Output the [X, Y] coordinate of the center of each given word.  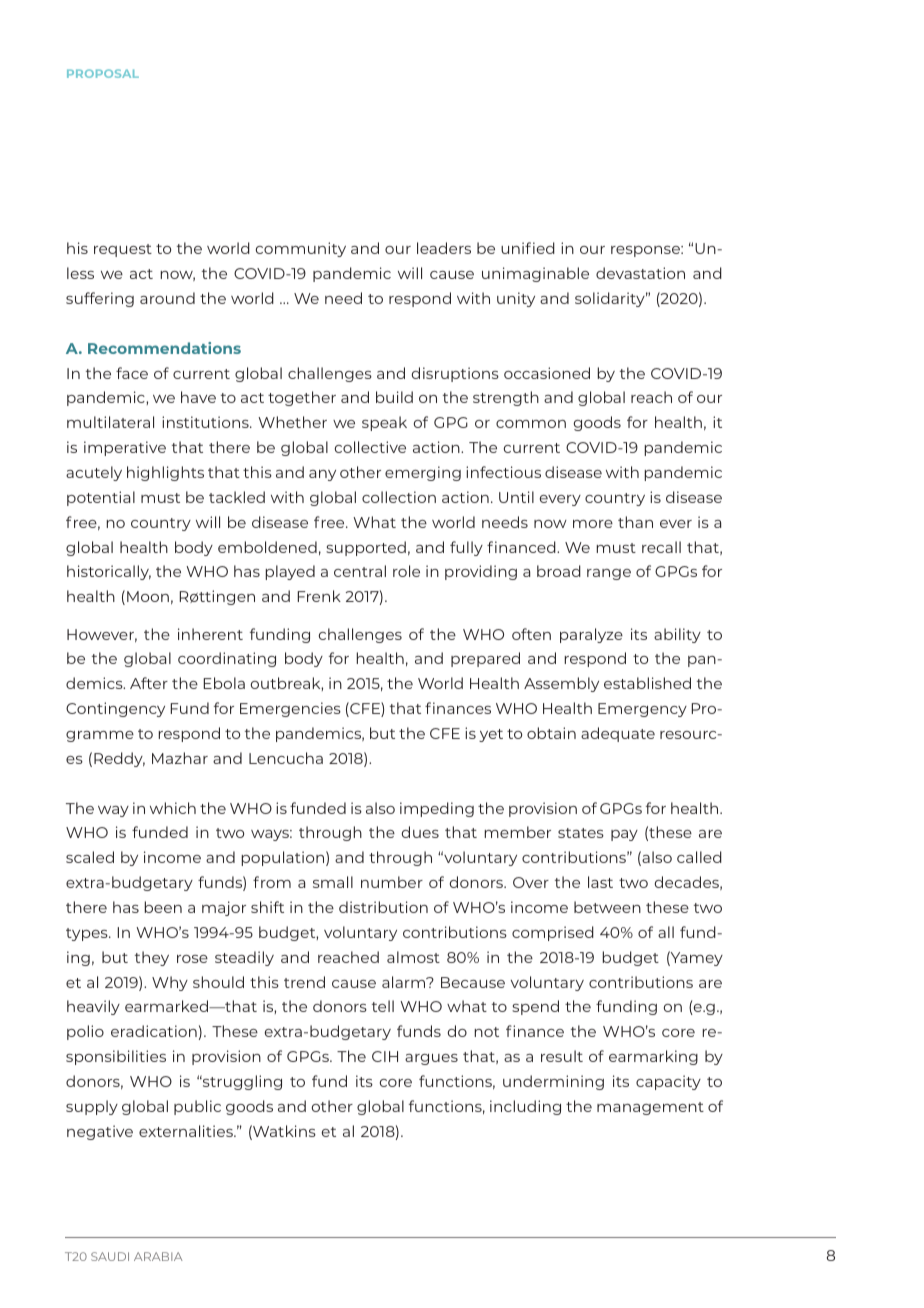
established [647, 683]
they [152, 958]
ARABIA [158, 1256]
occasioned [547, 373]
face [132, 373]
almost [413, 957]
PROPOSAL [103, 73]
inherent [210, 634]
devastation [640, 273]
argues [431, 1059]
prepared [485, 659]
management [650, 1108]
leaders [444, 248]
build [394, 397]
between [607, 907]
